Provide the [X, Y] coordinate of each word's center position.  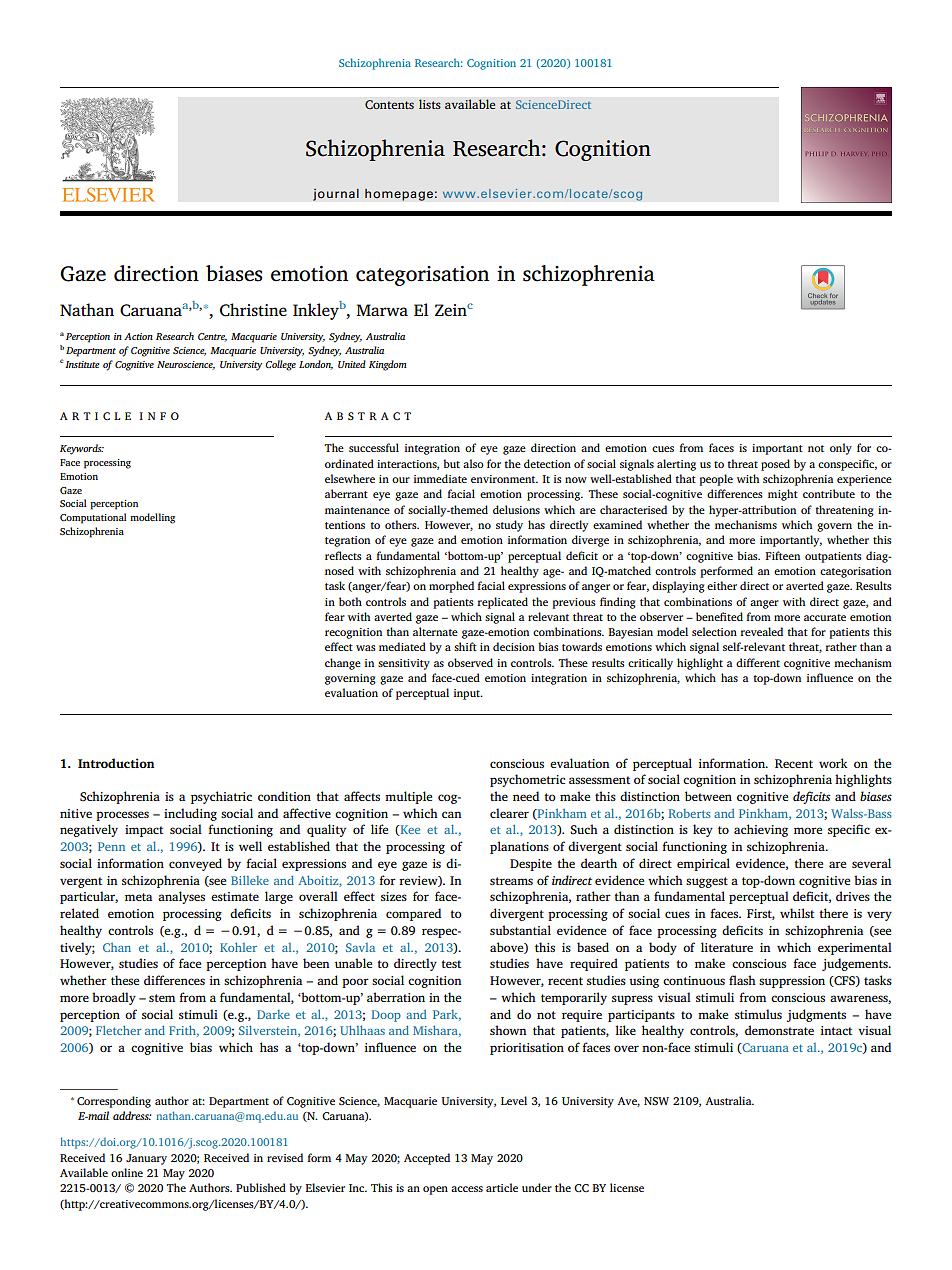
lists [430, 104]
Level [514, 1100]
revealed [761, 631]
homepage [399, 195]
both [350, 601]
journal [336, 194]
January [146, 1159]
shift [465, 646]
